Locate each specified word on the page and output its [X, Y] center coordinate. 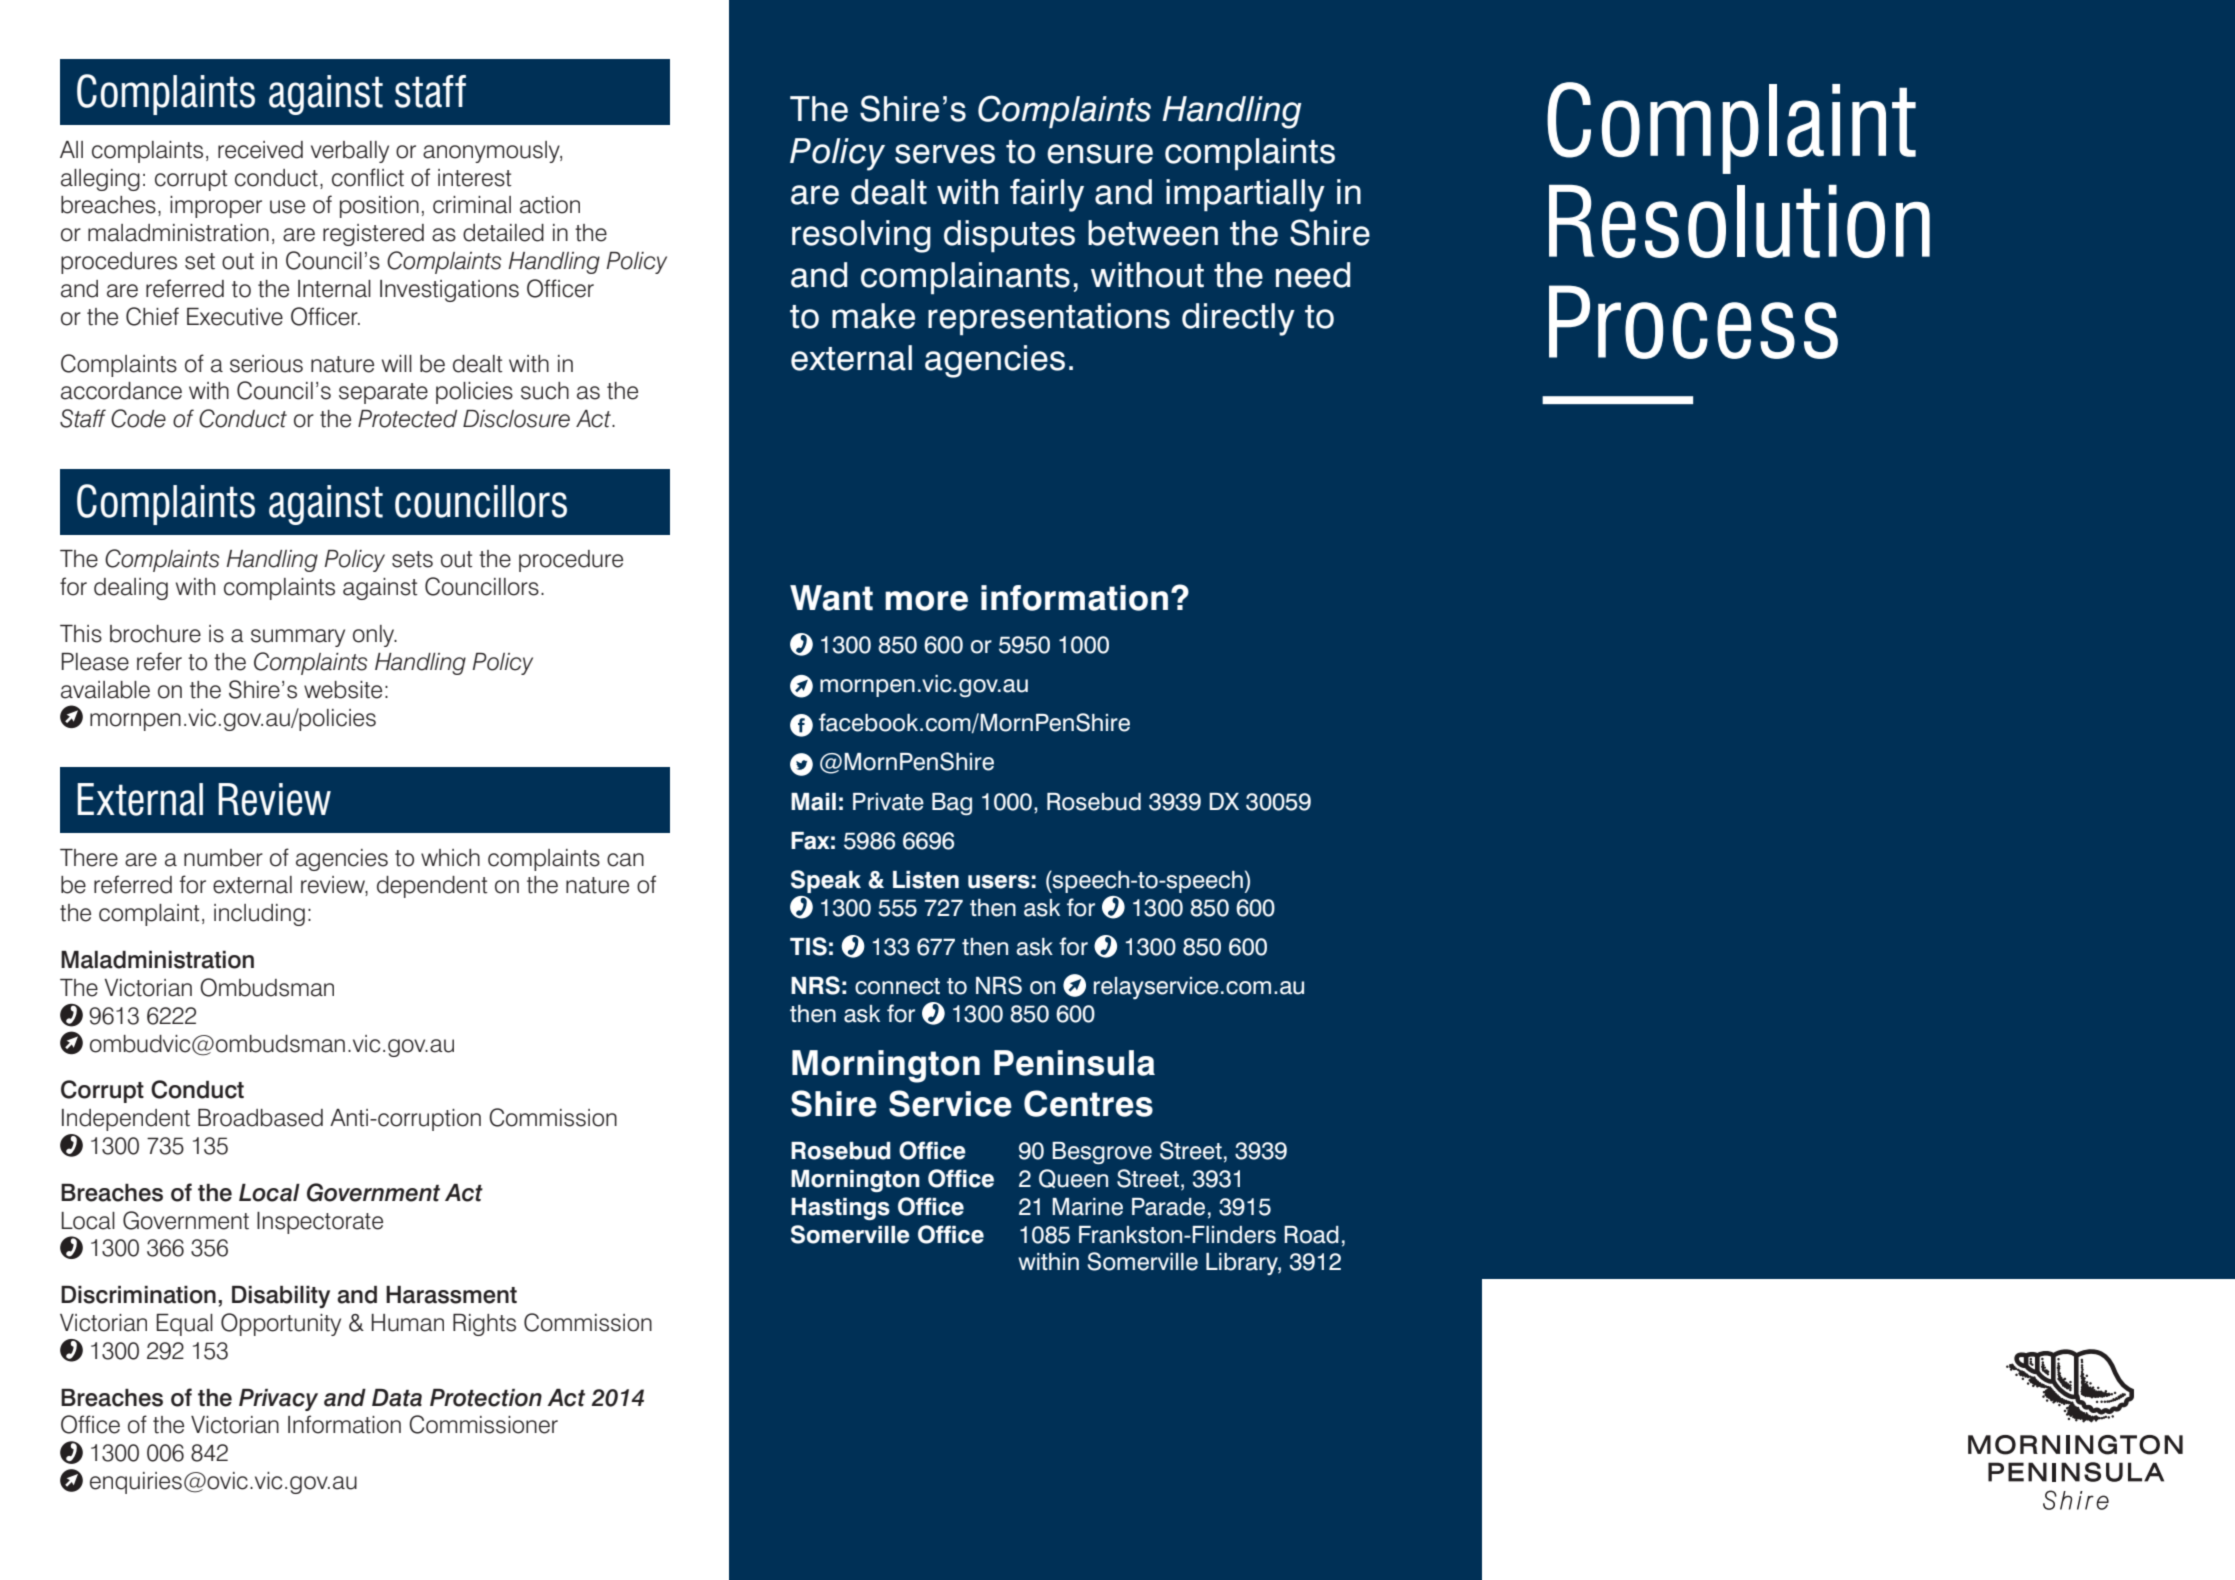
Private [888, 802]
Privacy [278, 1400]
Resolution [1739, 221]
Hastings [840, 1209]
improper [216, 207]
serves [945, 154]
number [223, 858]
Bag [952, 804]
